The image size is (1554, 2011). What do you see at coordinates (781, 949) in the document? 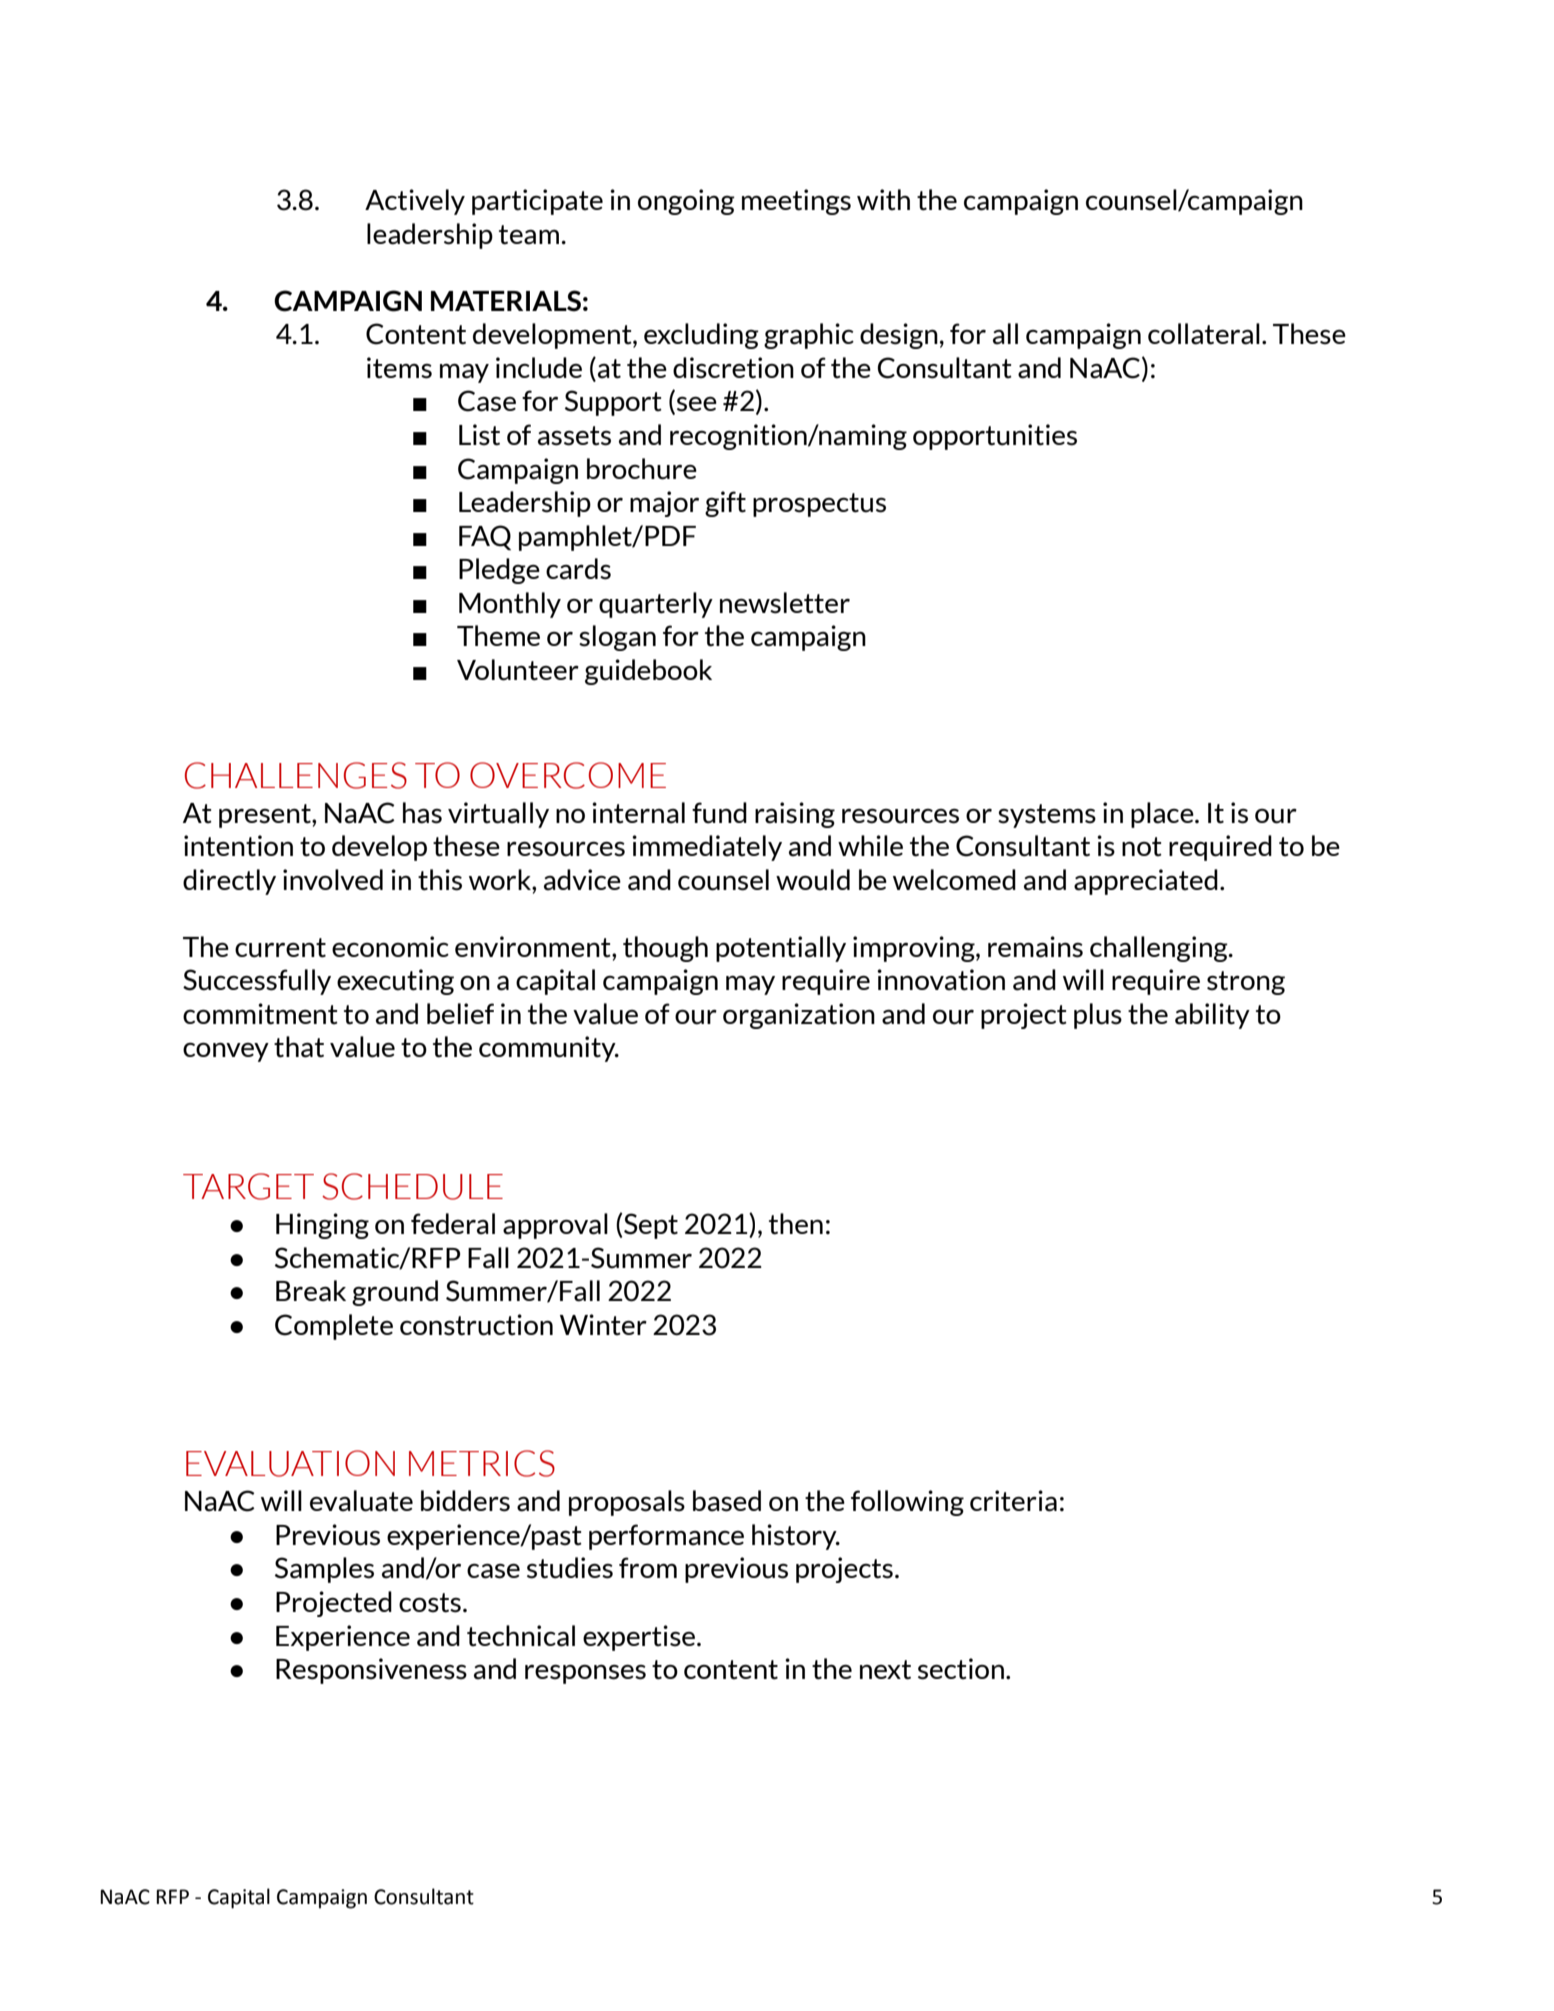
I see `potentially` at bounding box center [781, 949].
